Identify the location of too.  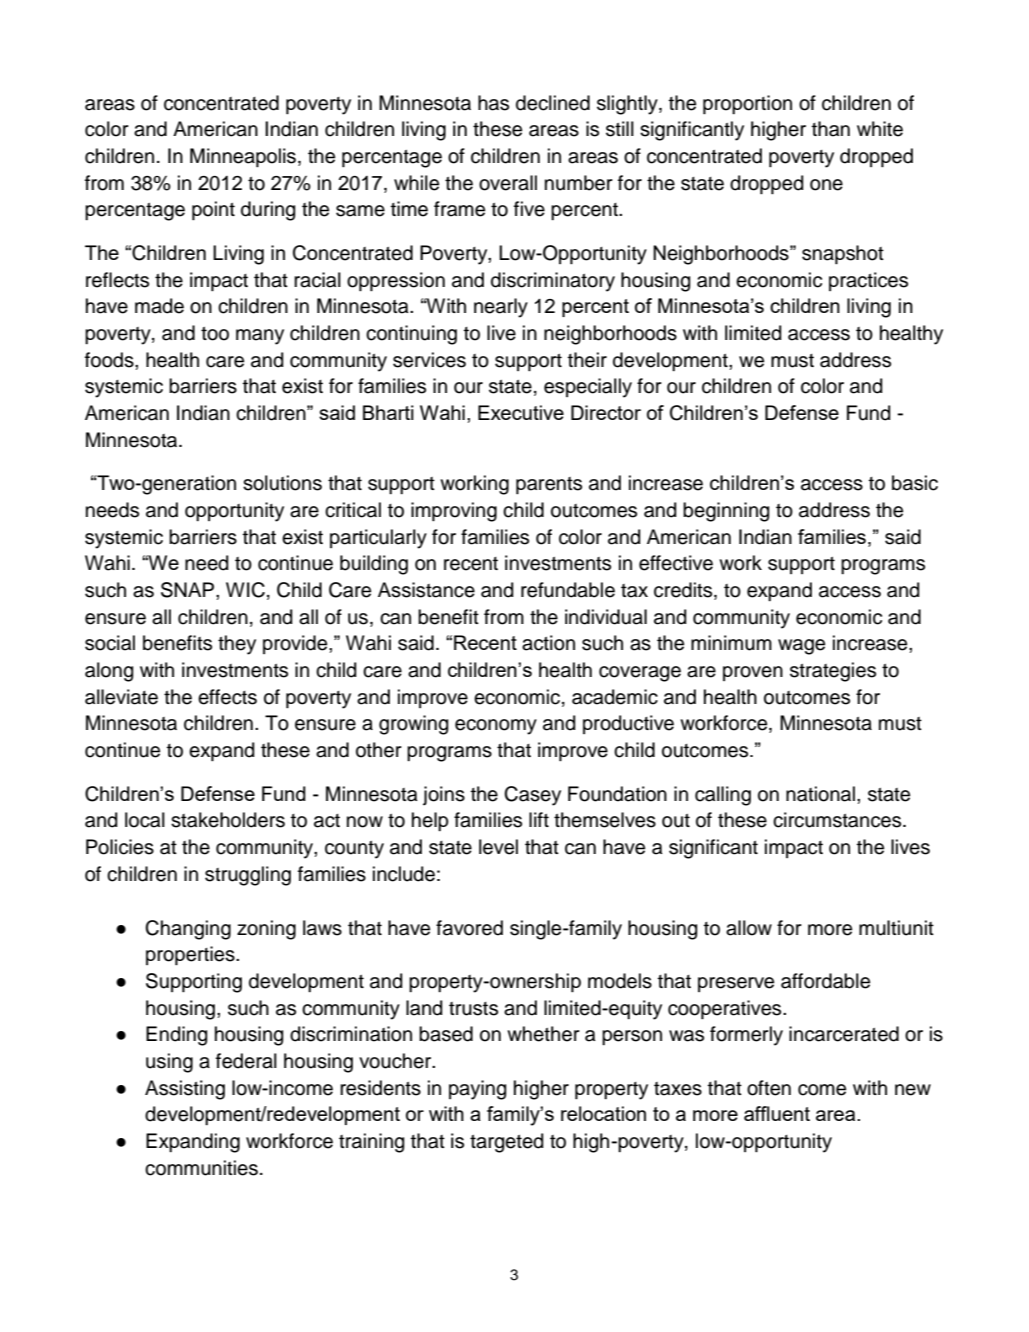
(215, 333).
